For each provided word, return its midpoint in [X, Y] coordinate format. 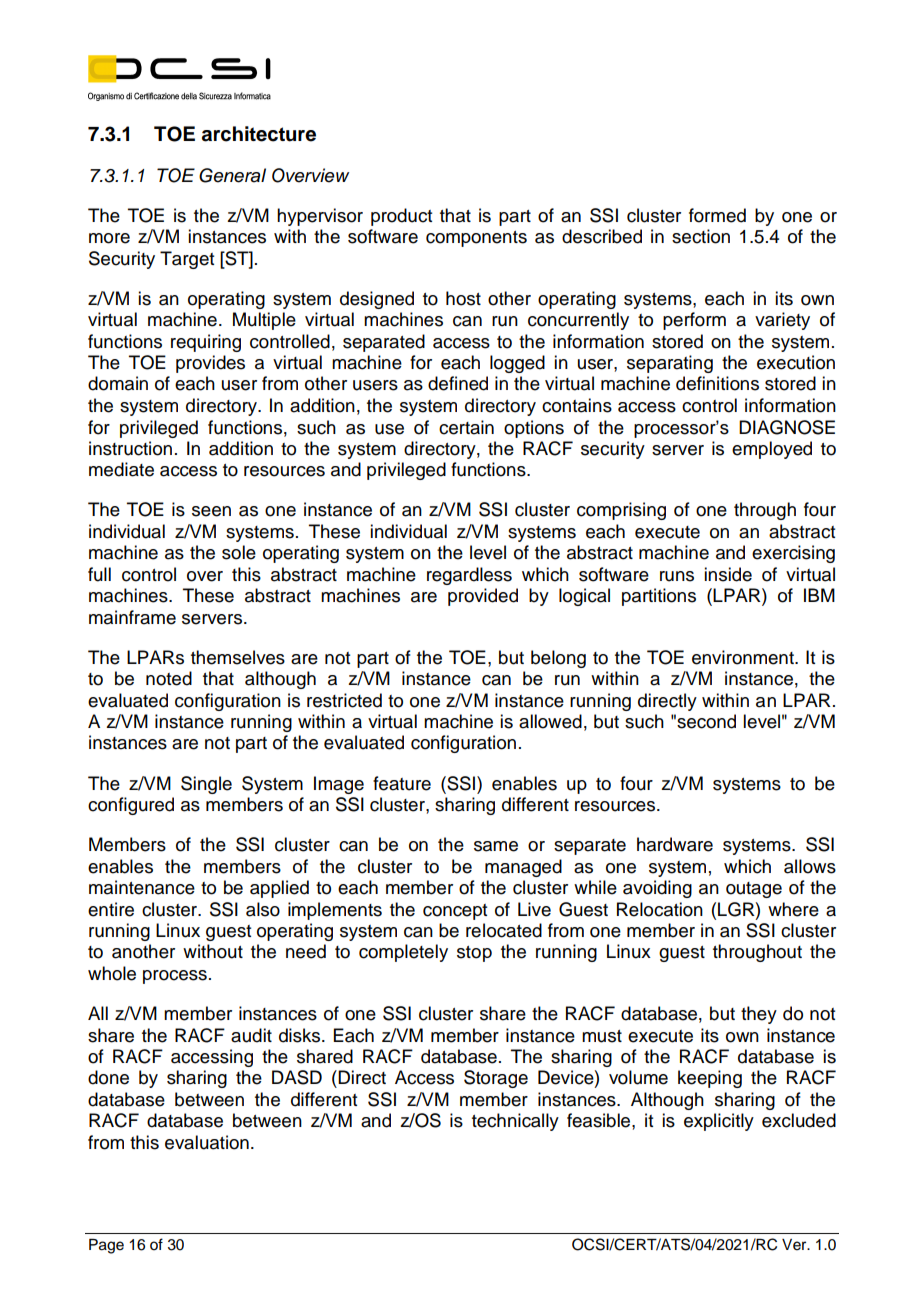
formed [717, 215]
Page [106, 1246]
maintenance [142, 887]
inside [728, 574]
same [496, 846]
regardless [469, 576]
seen [211, 511]
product [401, 217]
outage [754, 890]
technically [515, 1122]
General [232, 175]
